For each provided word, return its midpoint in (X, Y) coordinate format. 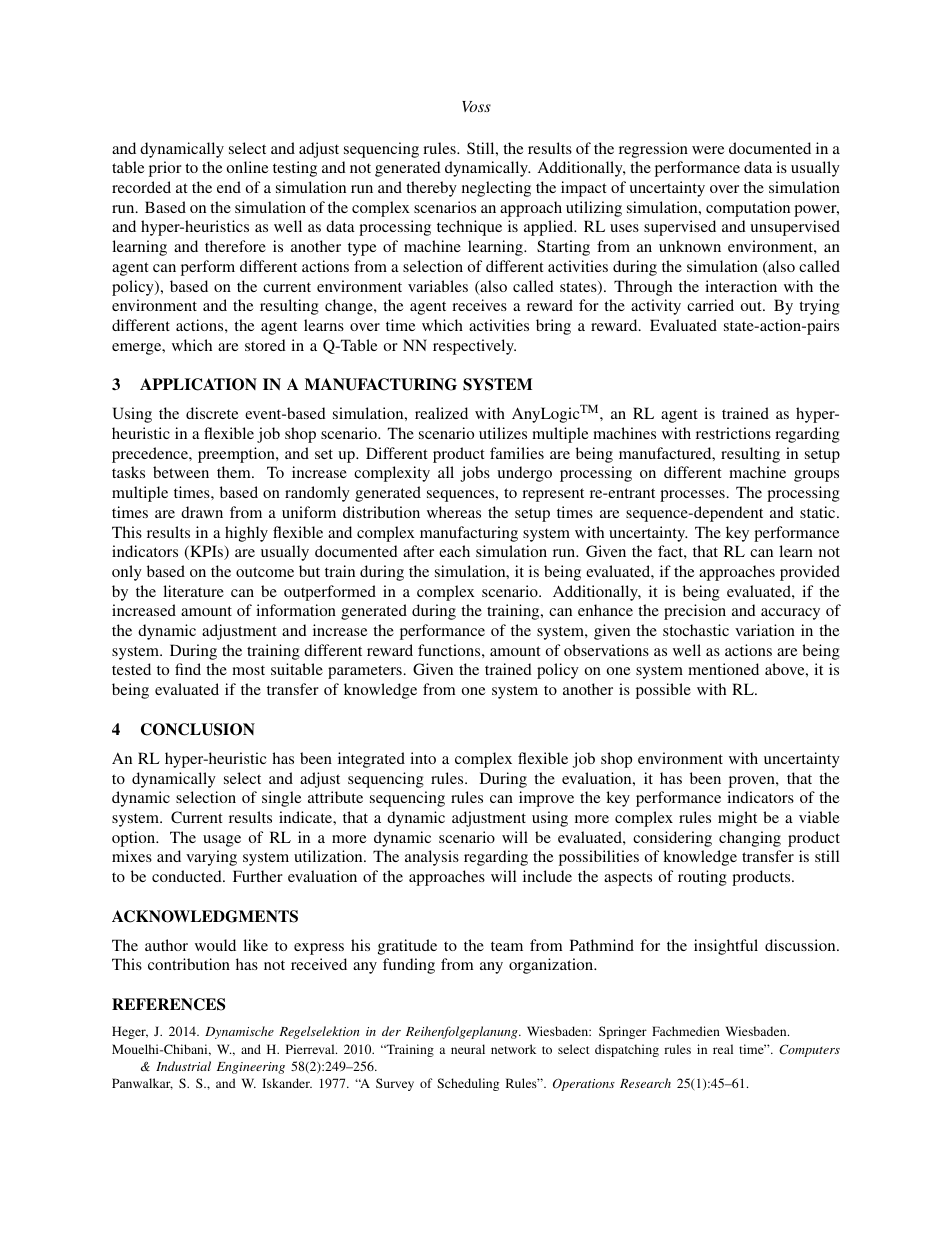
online (247, 167)
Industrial (183, 1066)
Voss (476, 106)
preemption (237, 455)
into (423, 758)
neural (468, 1049)
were (708, 150)
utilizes (503, 433)
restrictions (733, 433)
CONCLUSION (198, 729)
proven (753, 782)
